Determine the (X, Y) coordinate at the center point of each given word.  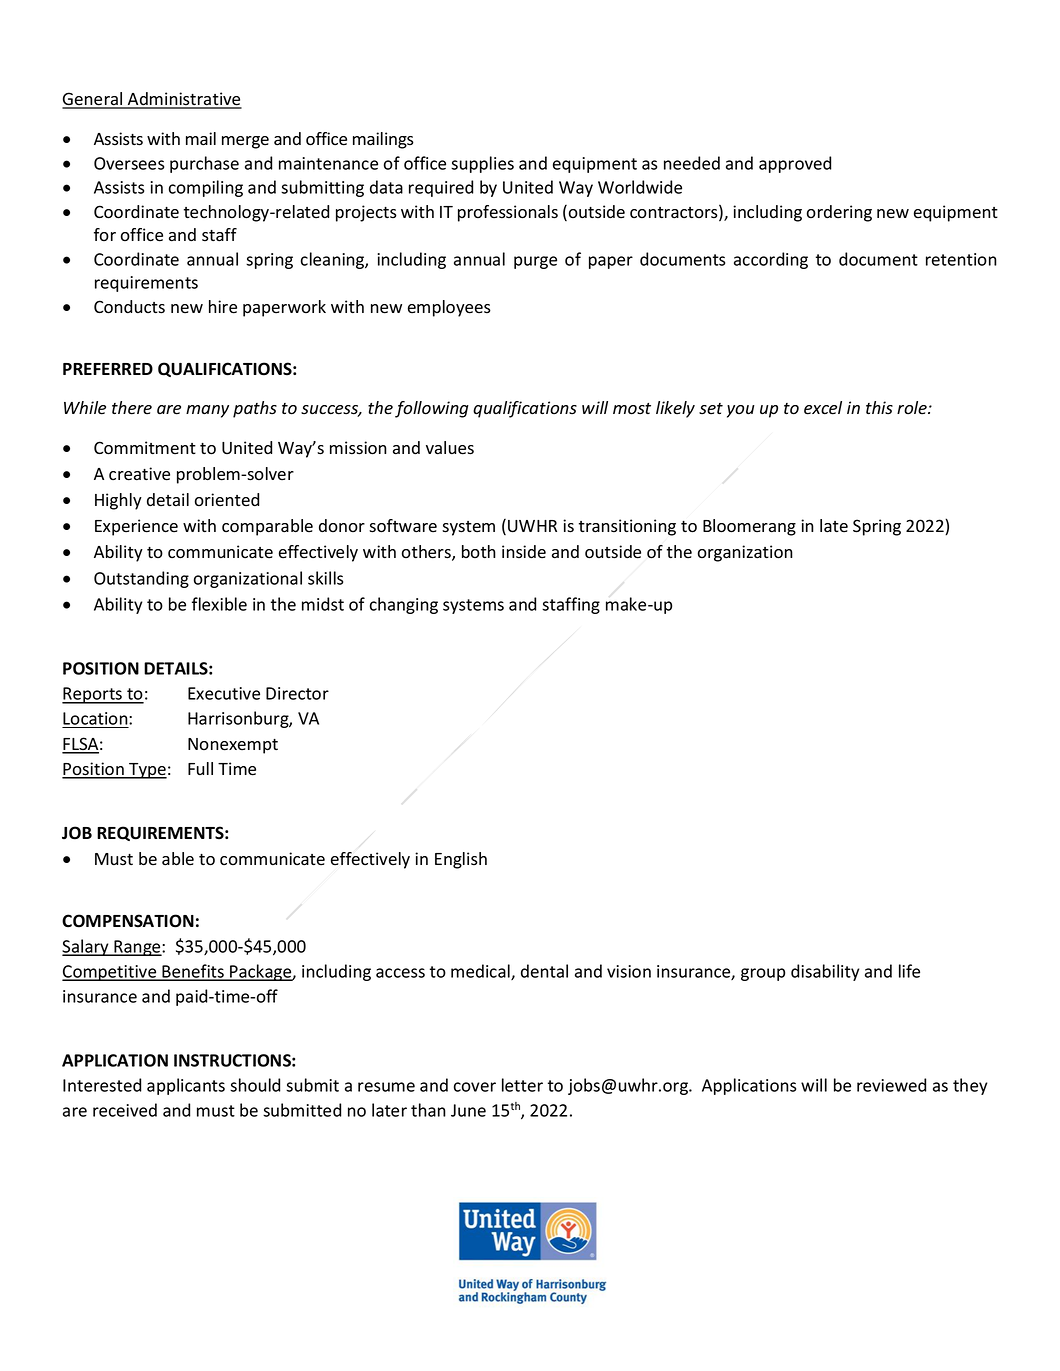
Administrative (184, 100)
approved (795, 164)
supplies (482, 164)
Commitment (145, 448)
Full (200, 768)
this (879, 408)
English (461, 860)
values (450, 448)
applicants (186, 1086)
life (909, 971)
